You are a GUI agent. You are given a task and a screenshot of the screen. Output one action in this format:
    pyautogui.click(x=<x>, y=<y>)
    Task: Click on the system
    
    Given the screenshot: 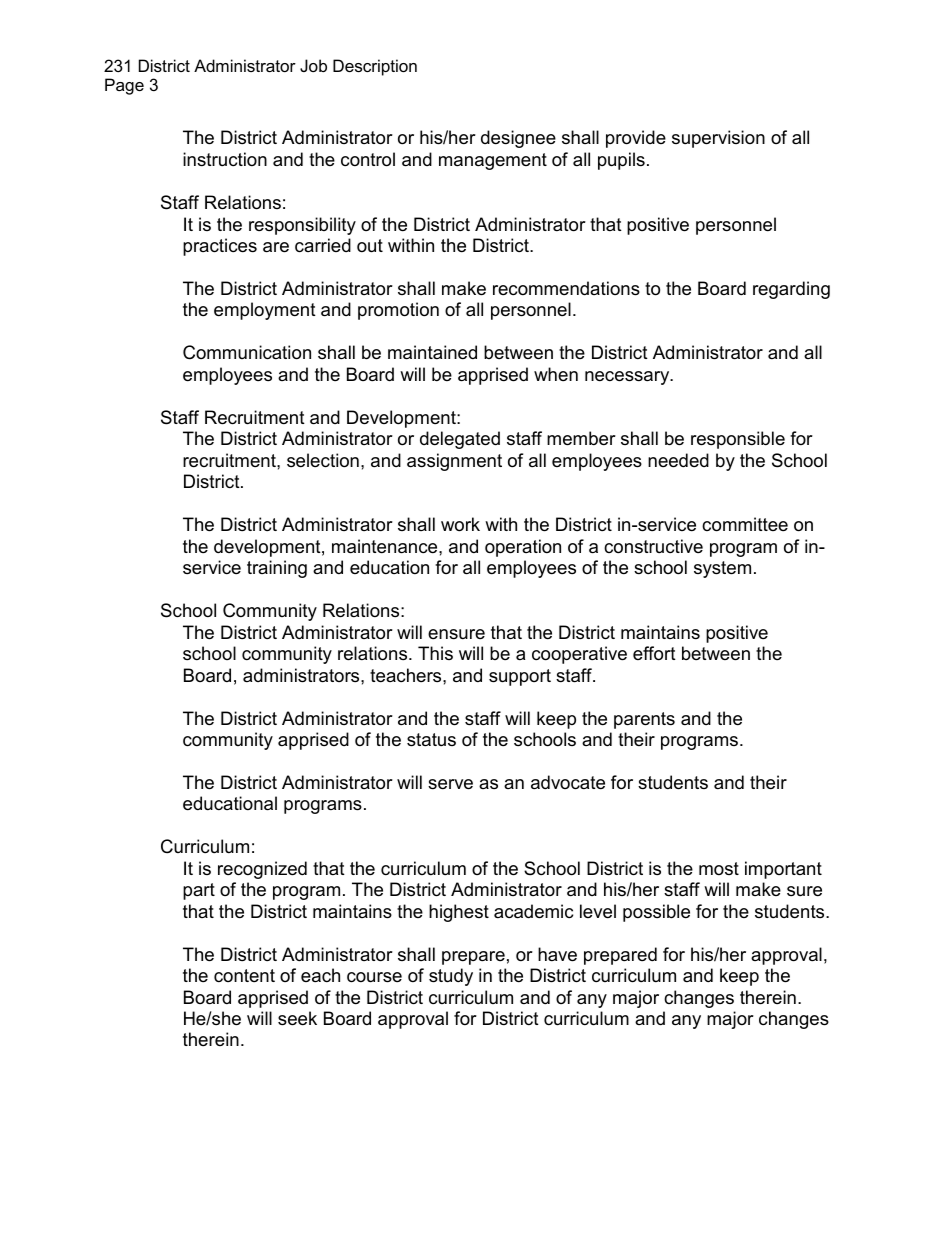 What is the action you would take?
    pyautogui.click(x=722, y=569)
